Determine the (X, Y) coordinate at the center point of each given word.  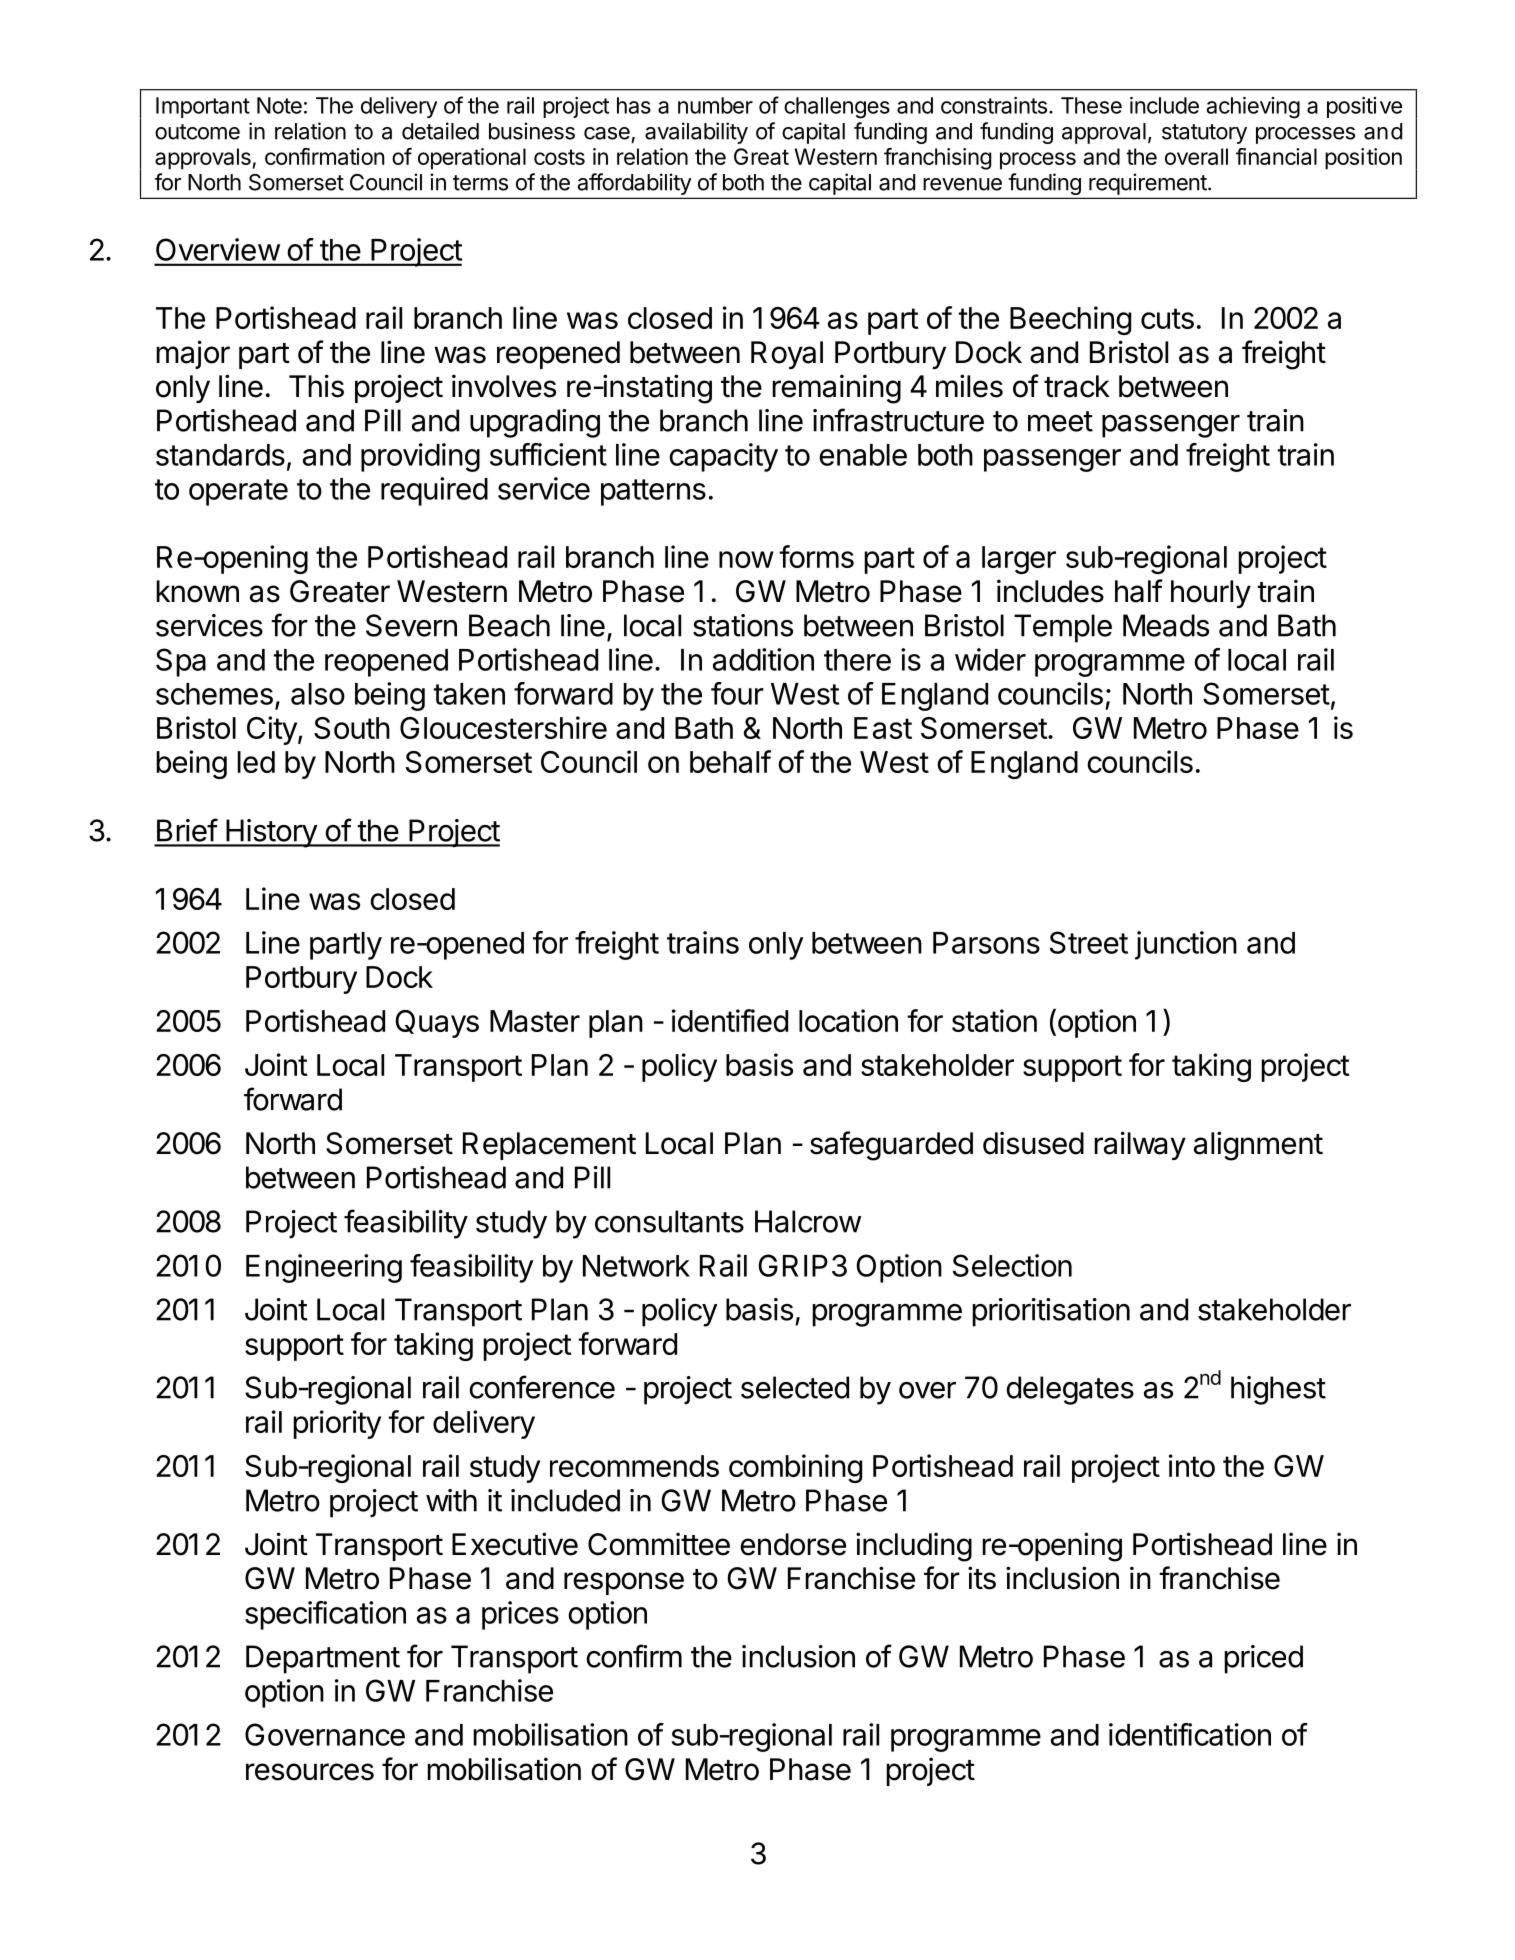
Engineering (324, 1268)
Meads (1166, 625)
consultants (669, 1221)
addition (763, 659)
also (318, 694)
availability (696, 133)
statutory (1204, 134)
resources (310, 1772)
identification (1190, 1734)
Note (279, 105)
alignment (1258, 1146)
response (624, 1583)
